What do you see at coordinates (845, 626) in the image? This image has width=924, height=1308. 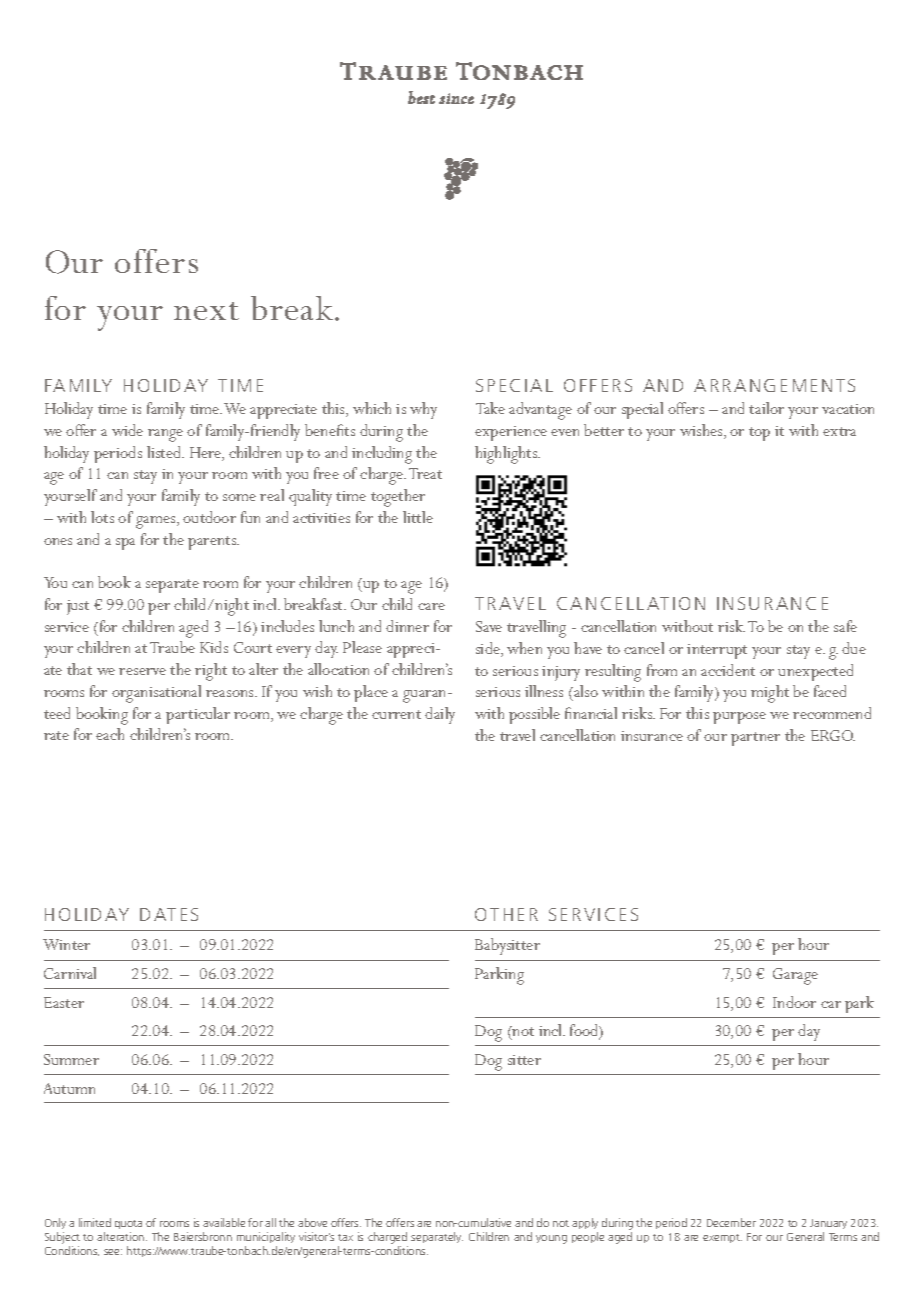 I see `safe` at bounding box center [845, 626].
